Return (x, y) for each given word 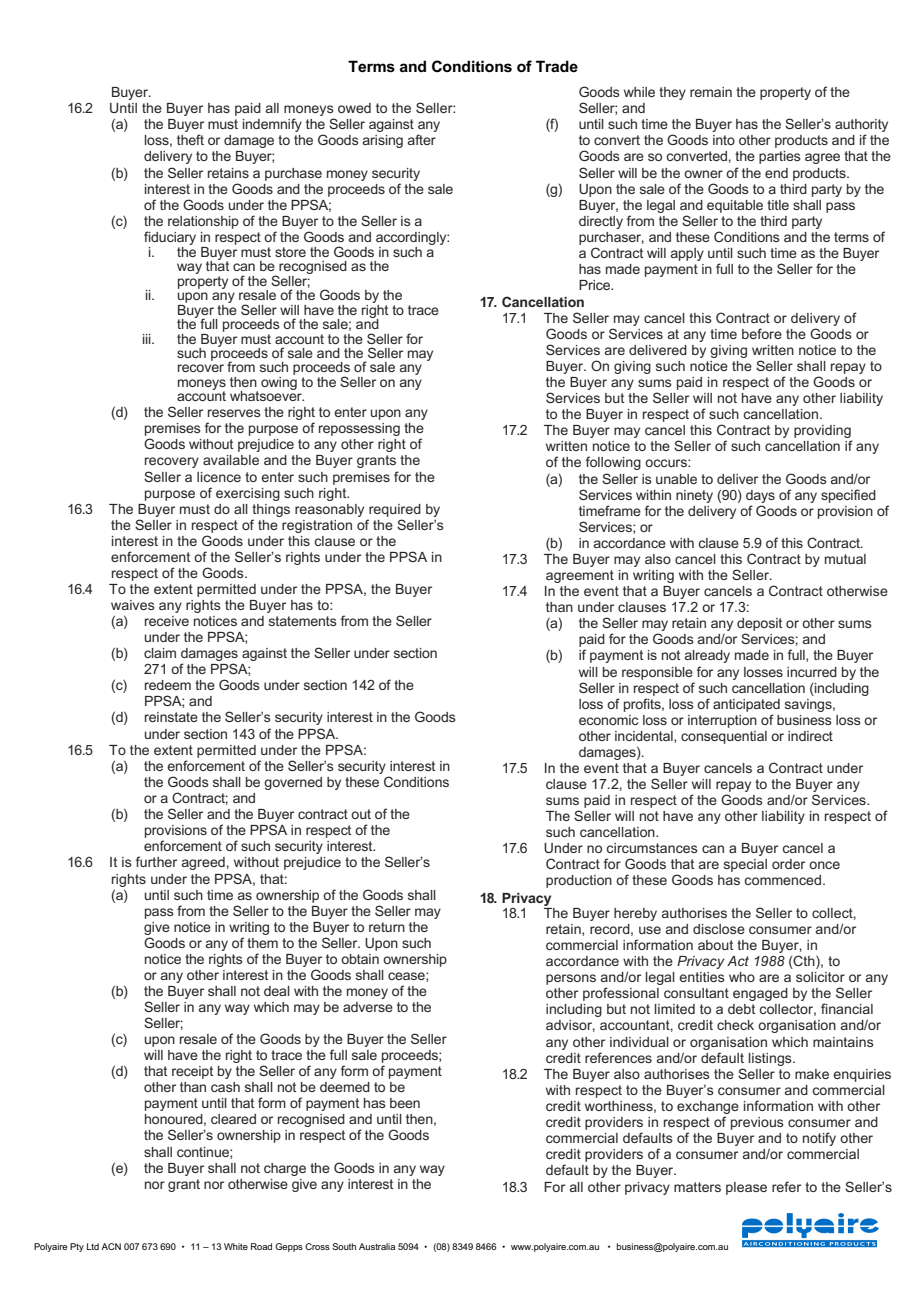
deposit (759, 624)
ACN (111, 1246)
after (422, 139)
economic (608, 720)
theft (190, 139)
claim (160, 653)
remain (711, 92)
